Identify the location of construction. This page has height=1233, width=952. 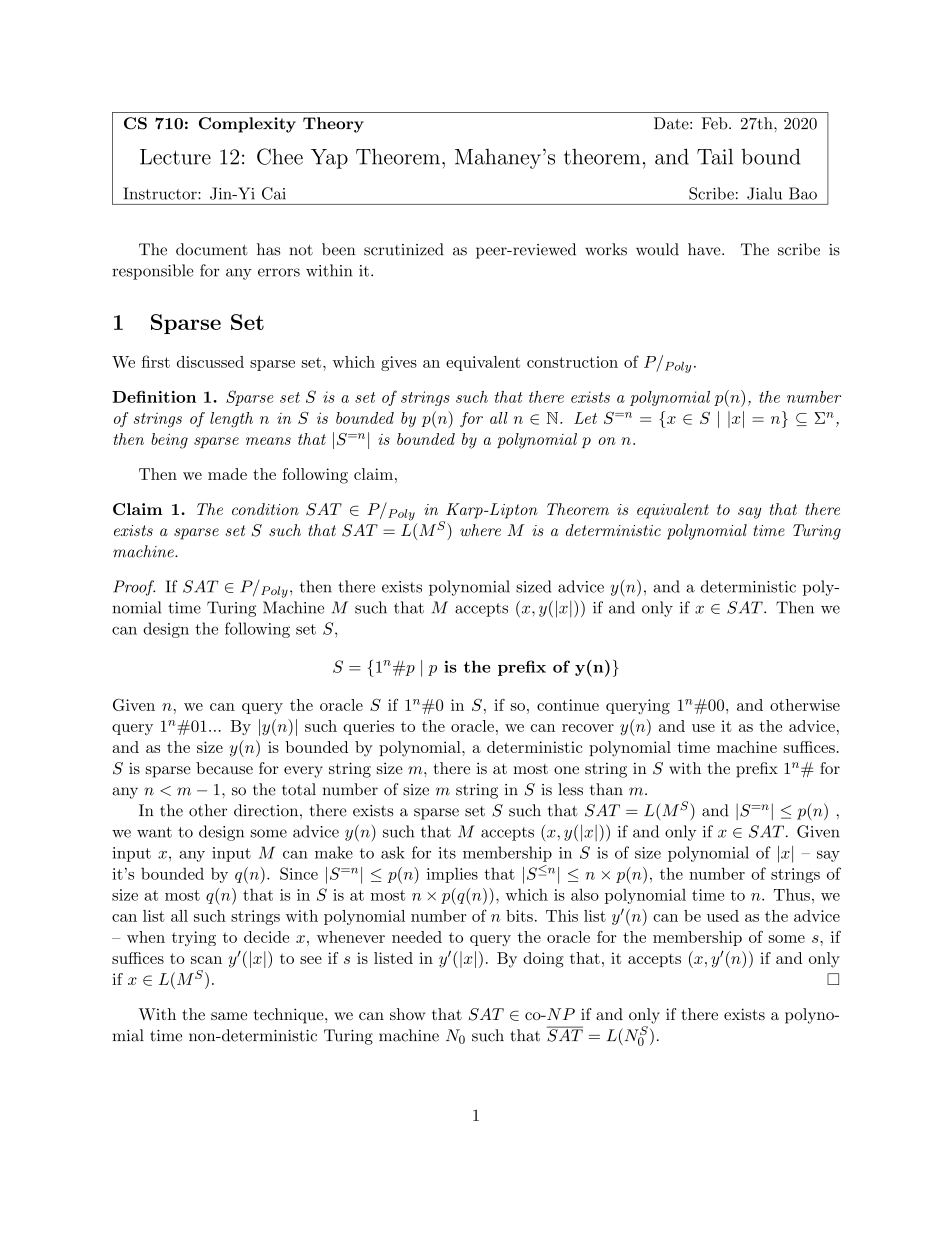
(572, 362).
